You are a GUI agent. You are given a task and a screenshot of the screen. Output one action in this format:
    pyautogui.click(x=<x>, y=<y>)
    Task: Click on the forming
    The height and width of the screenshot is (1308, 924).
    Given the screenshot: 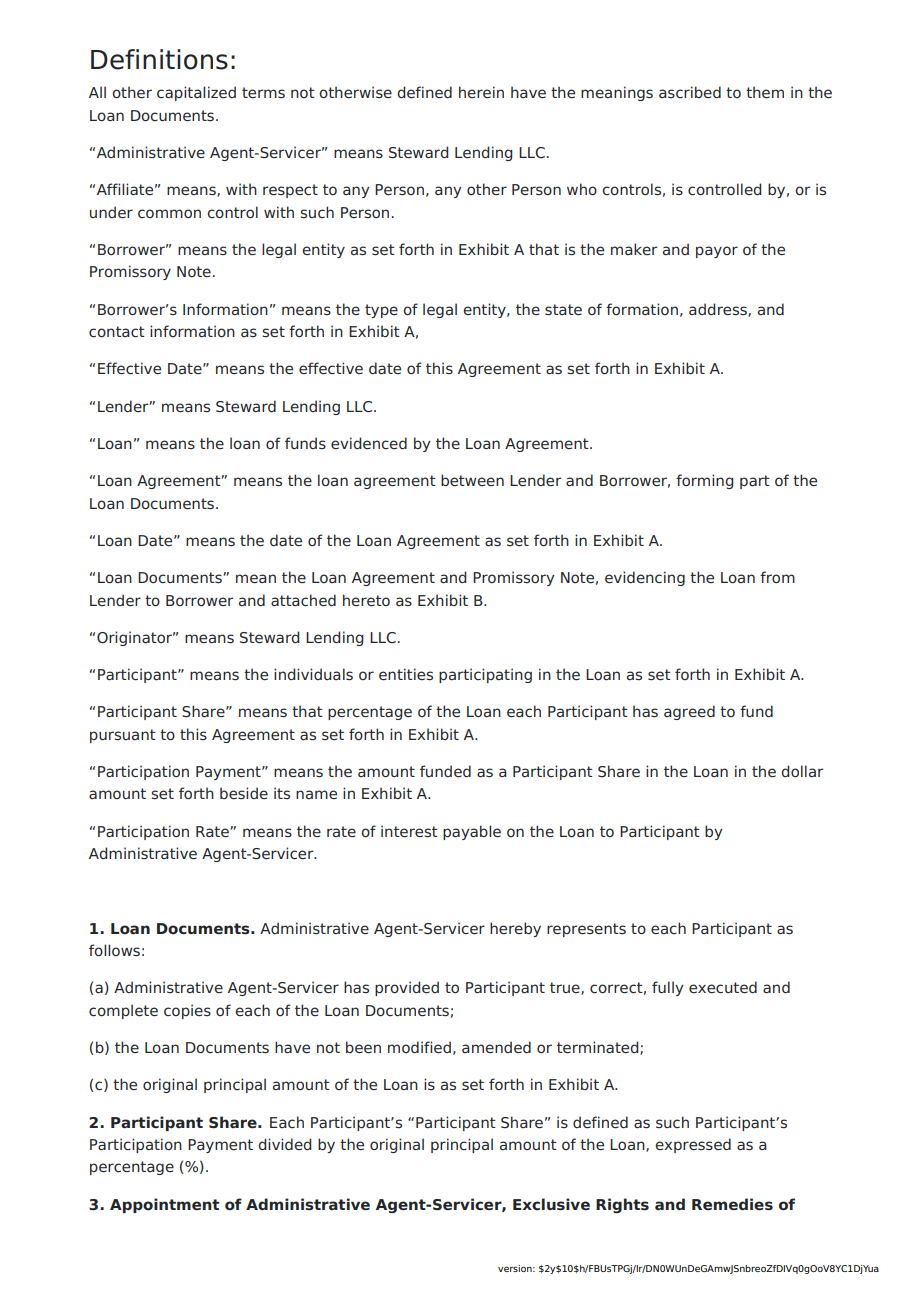 What is the action you would take?
    pyautogui.click(x=704, y=481)
